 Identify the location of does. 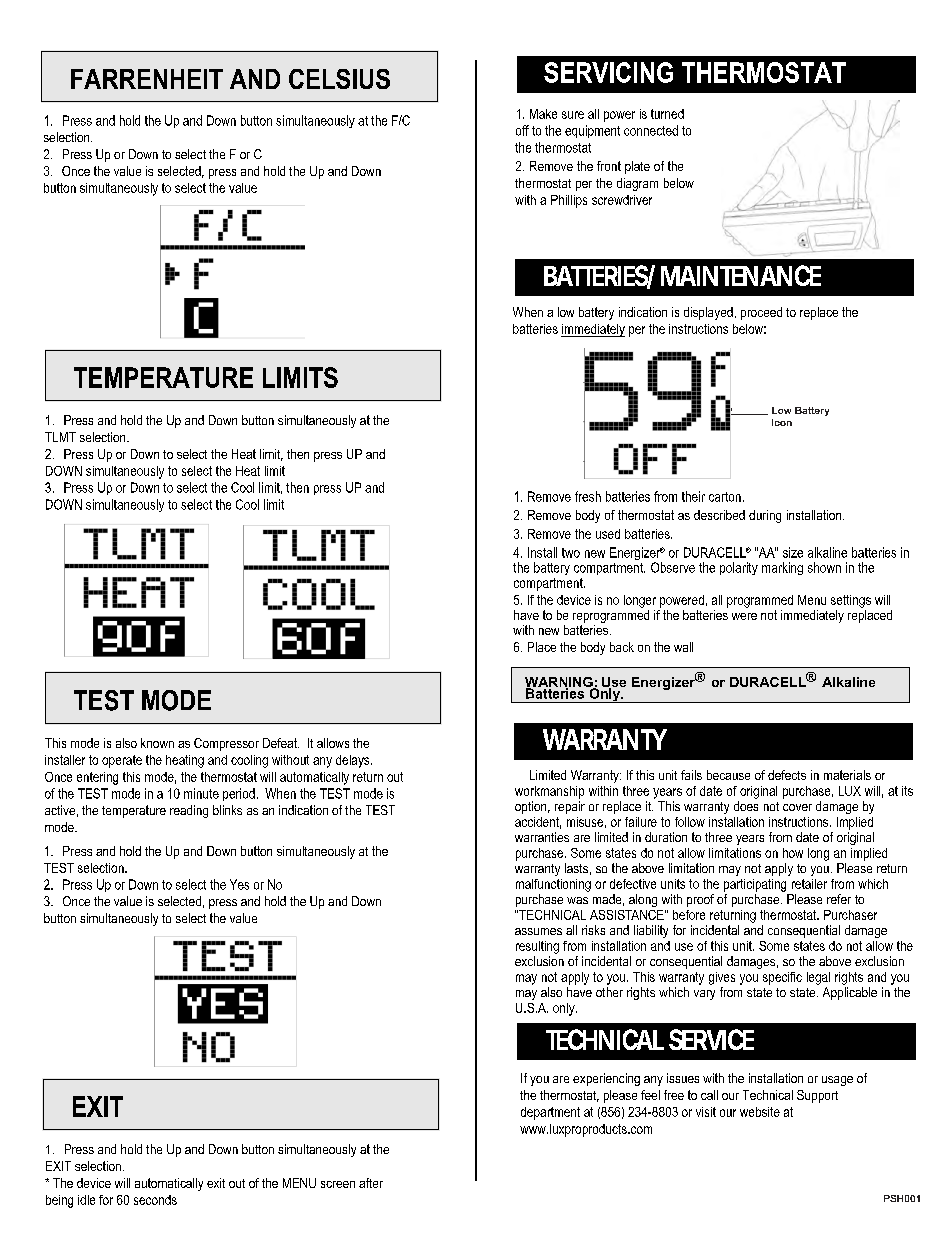
(746, 804).
